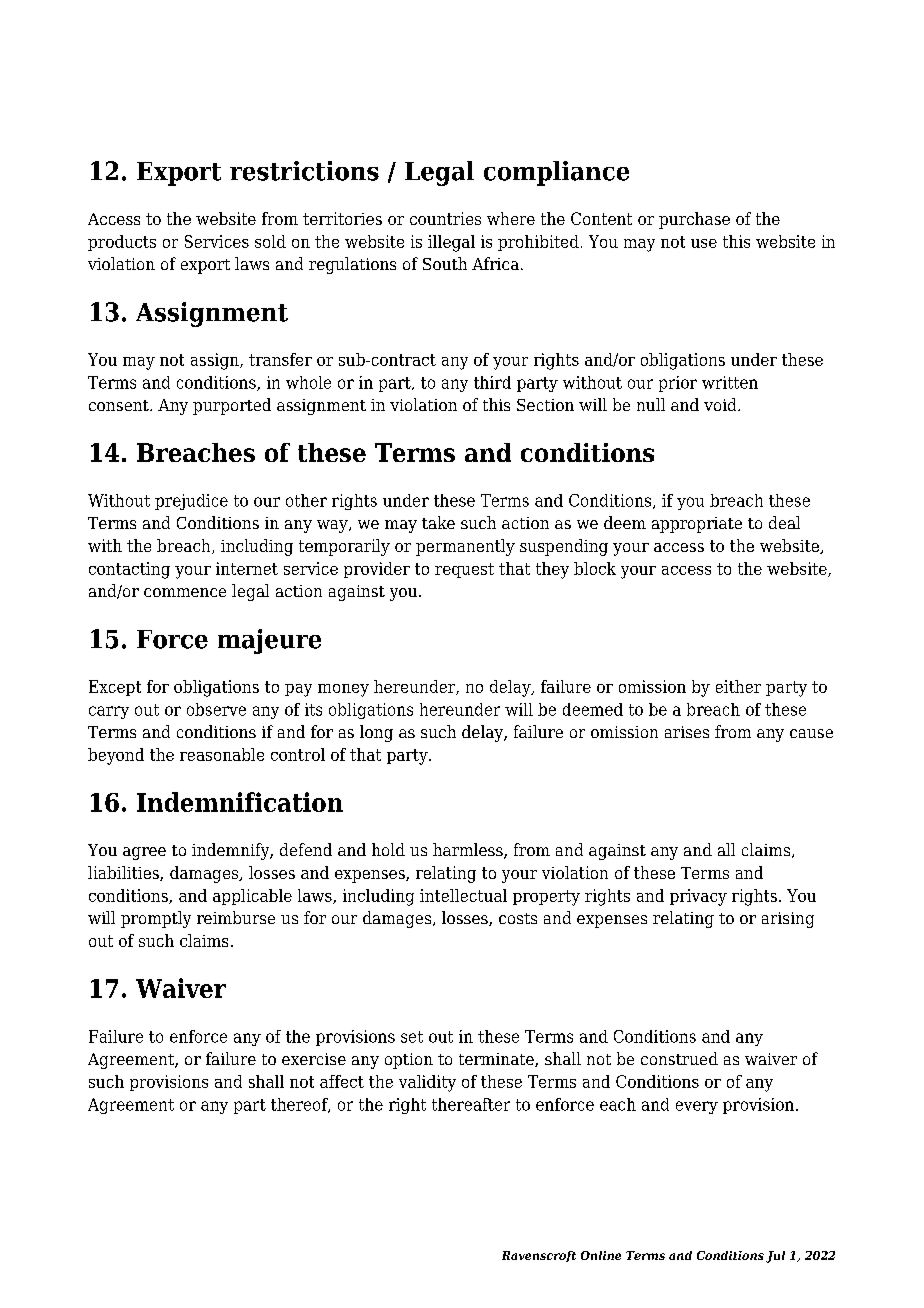 Image resolution: width=924 pixels, height=1308 pixels. What do you see at coordinates (518, 918) in the page?
I see `costs` at bounding box center [518, 918].
